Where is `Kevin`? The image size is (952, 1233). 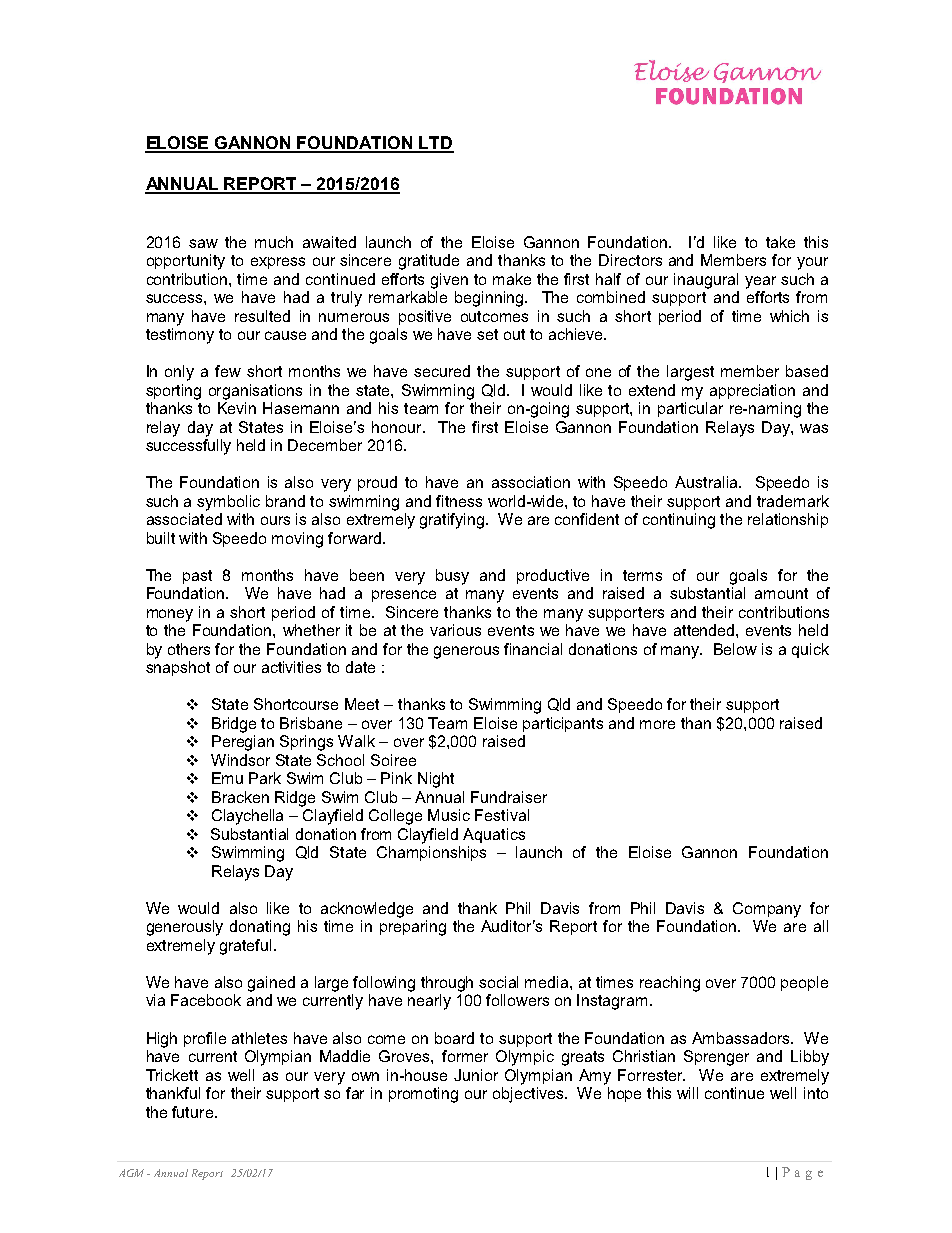
Kevin is located at coordinates (237, 408).
